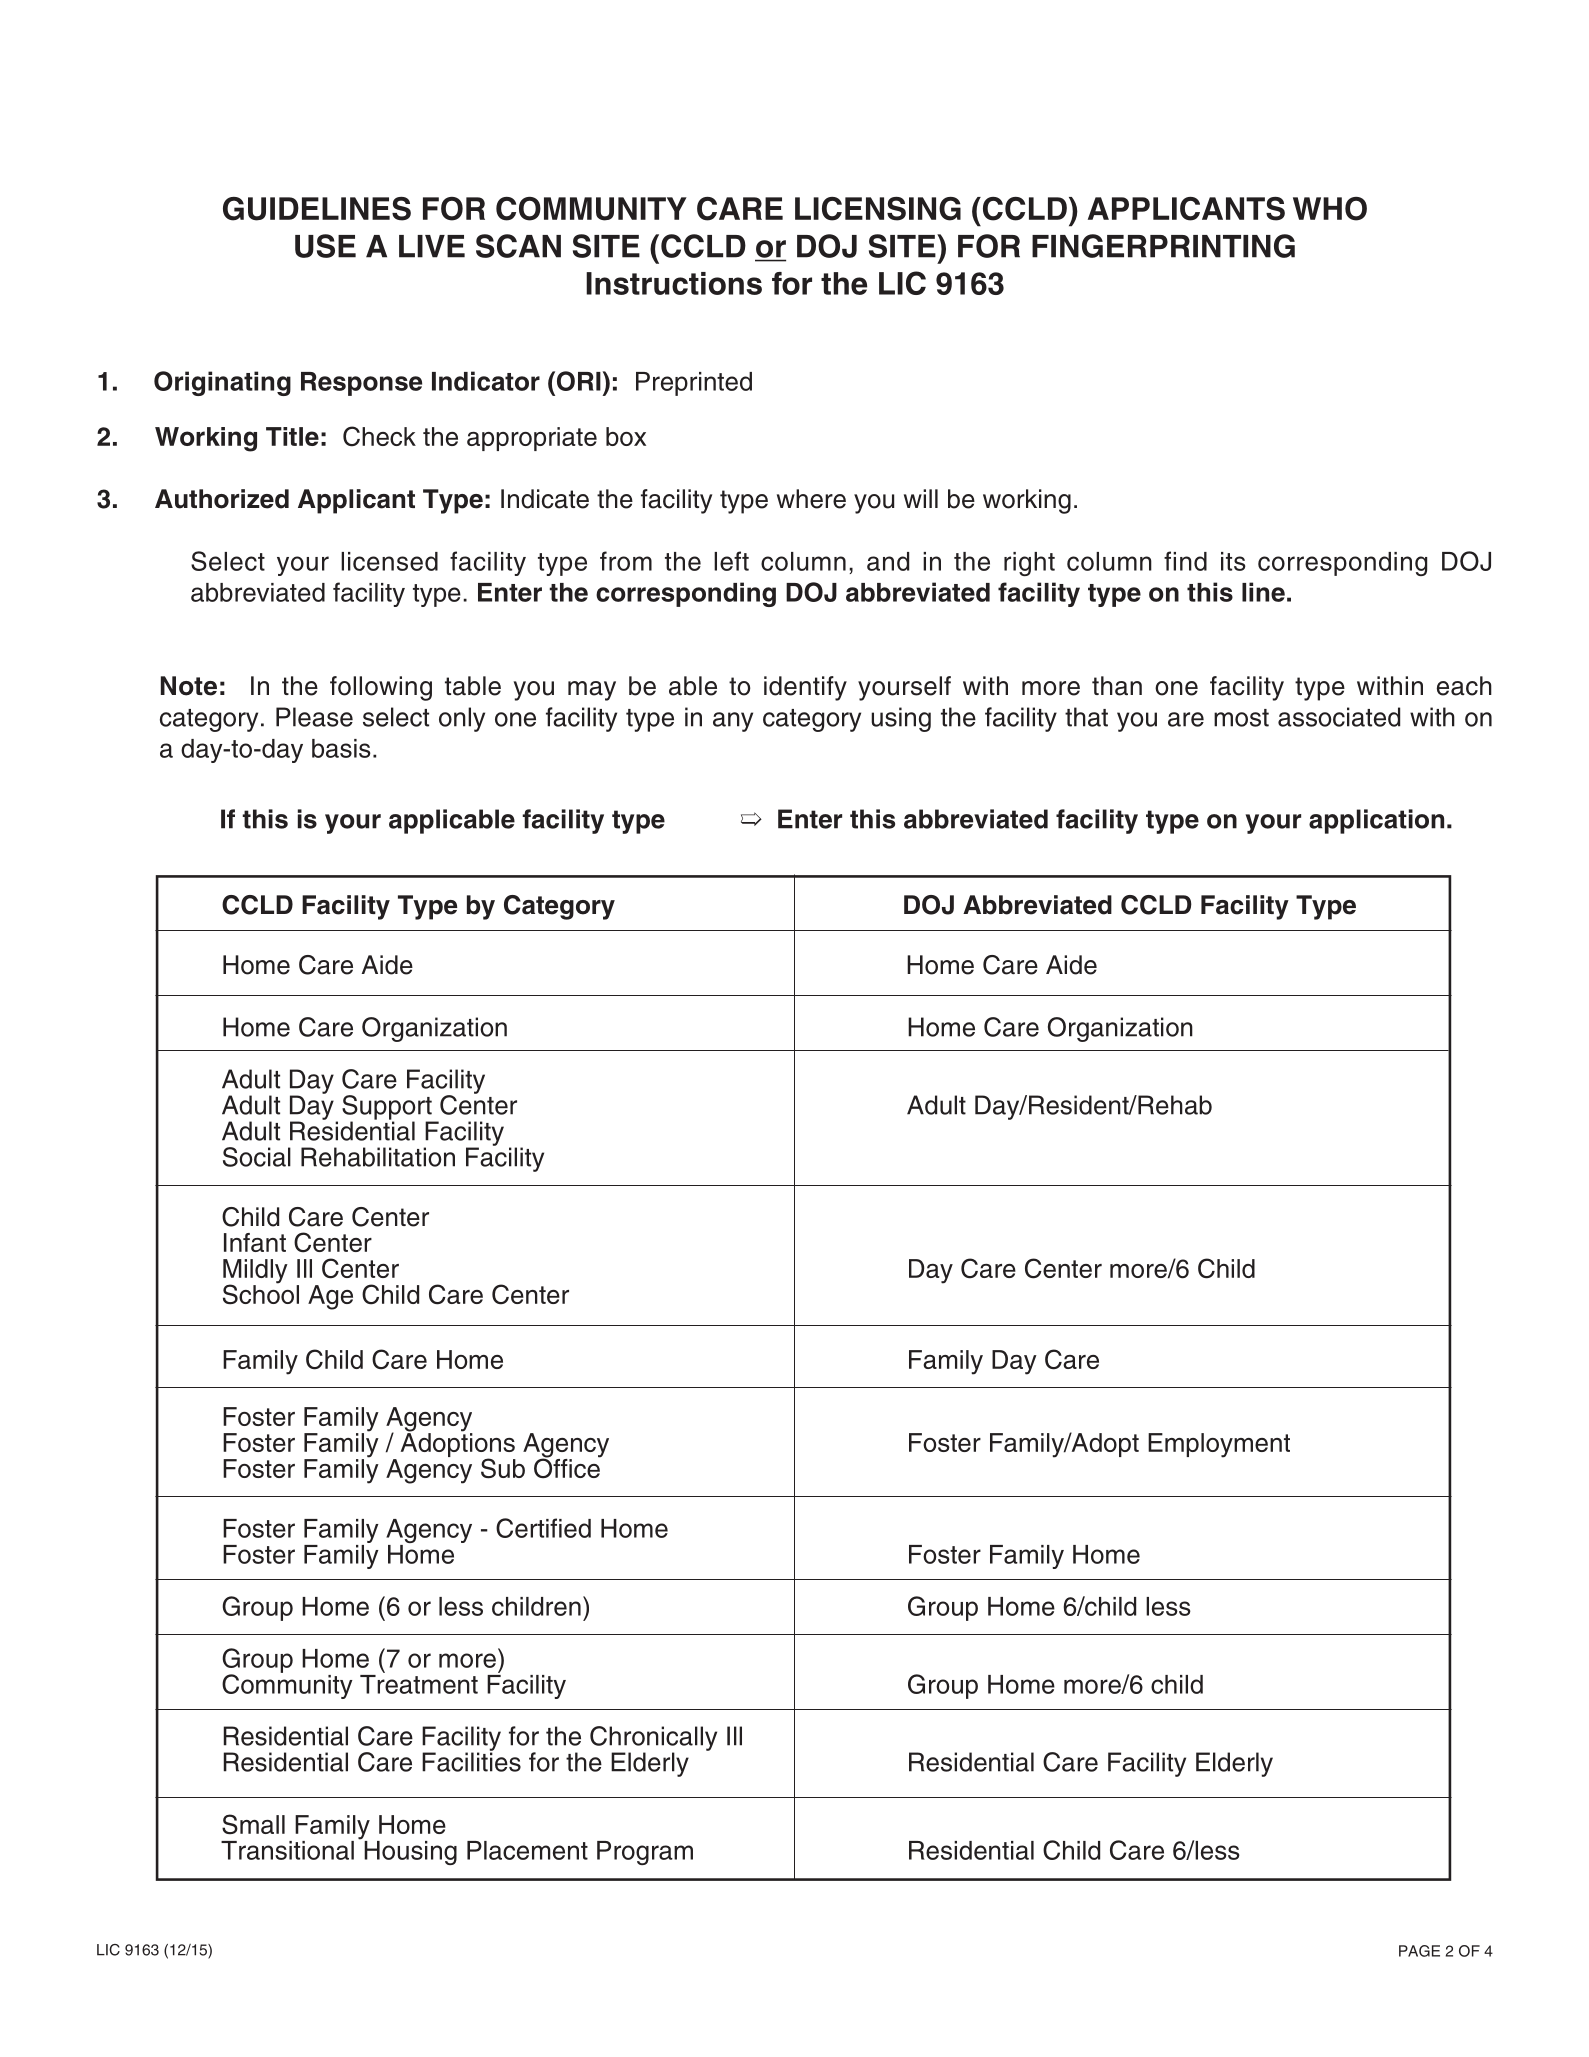 The width and height of the document is (1589, 2057). Describe the element at coordinates (287, 1850) in the document. I see `Transitional` at that location.
